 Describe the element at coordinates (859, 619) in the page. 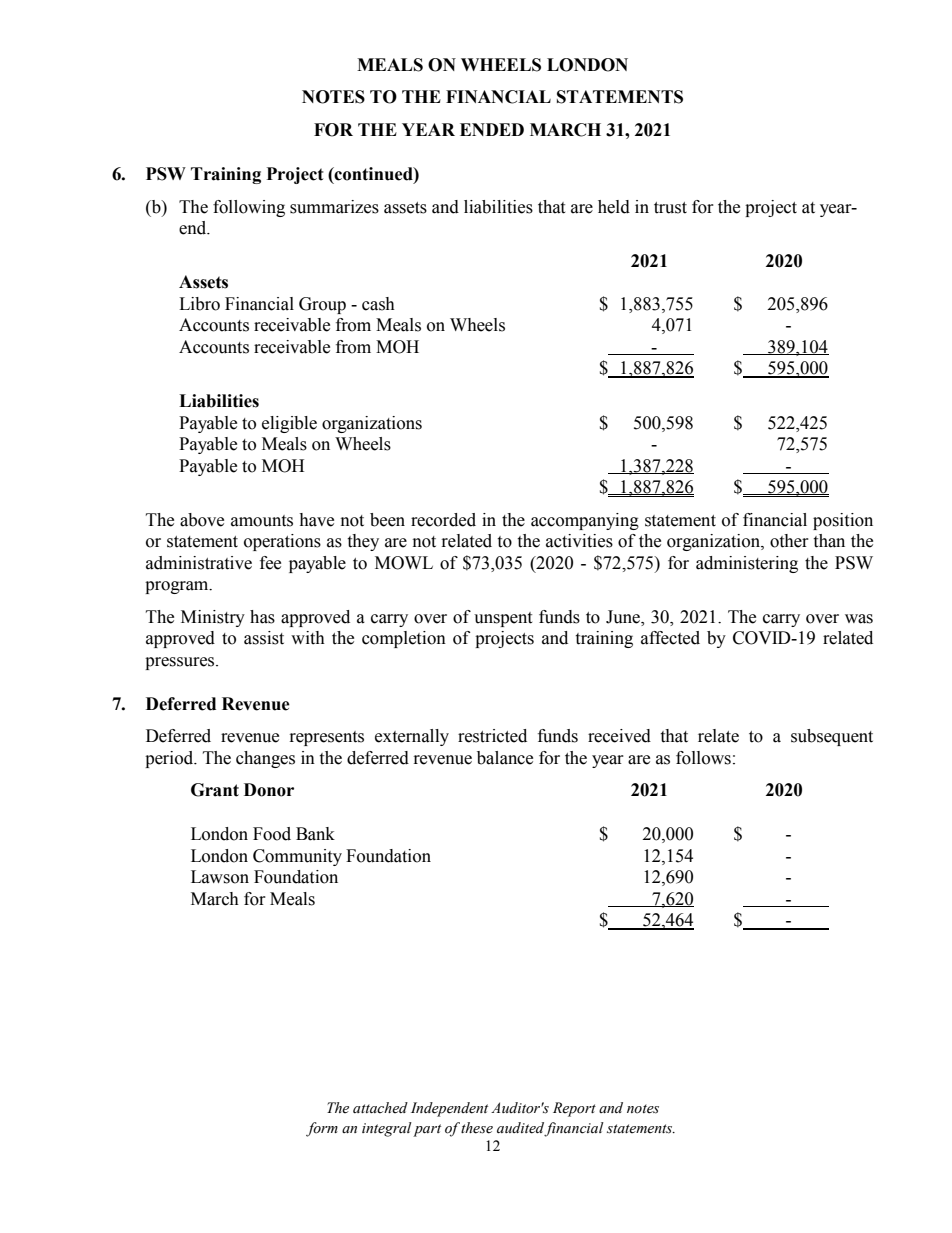

I see `was` at that location.
